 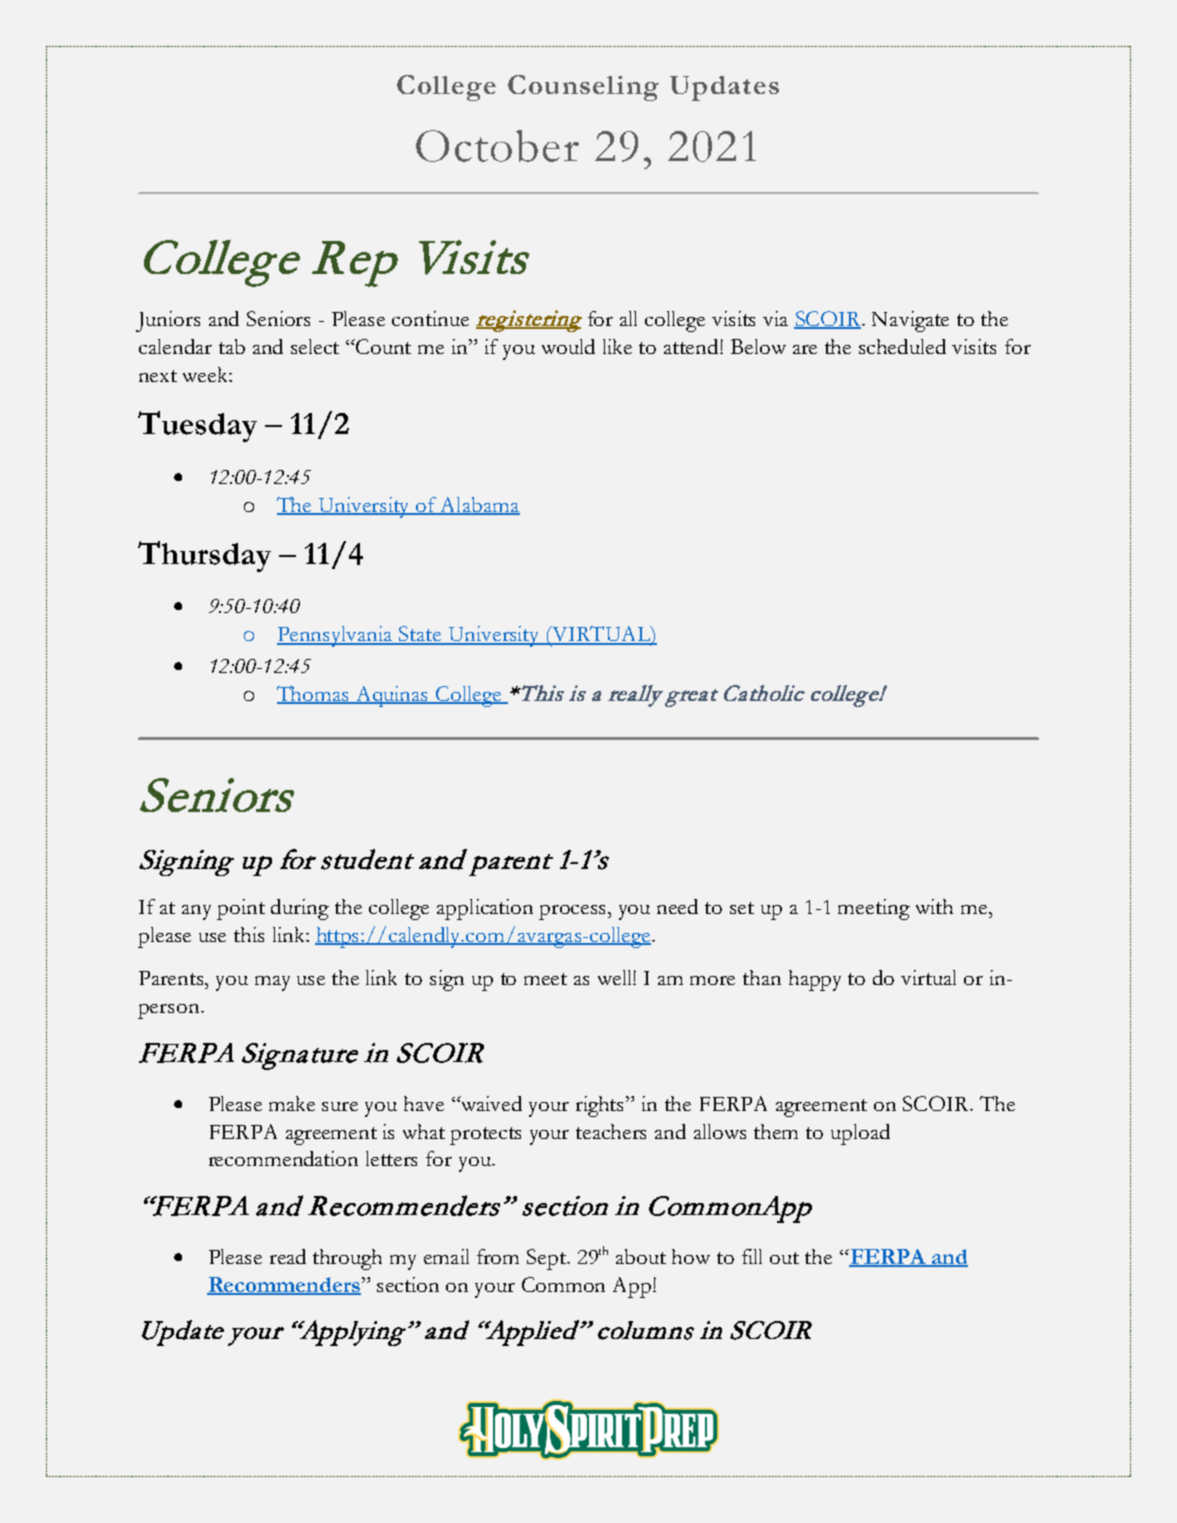 I want to click on process, so click(x=574, y=912).
